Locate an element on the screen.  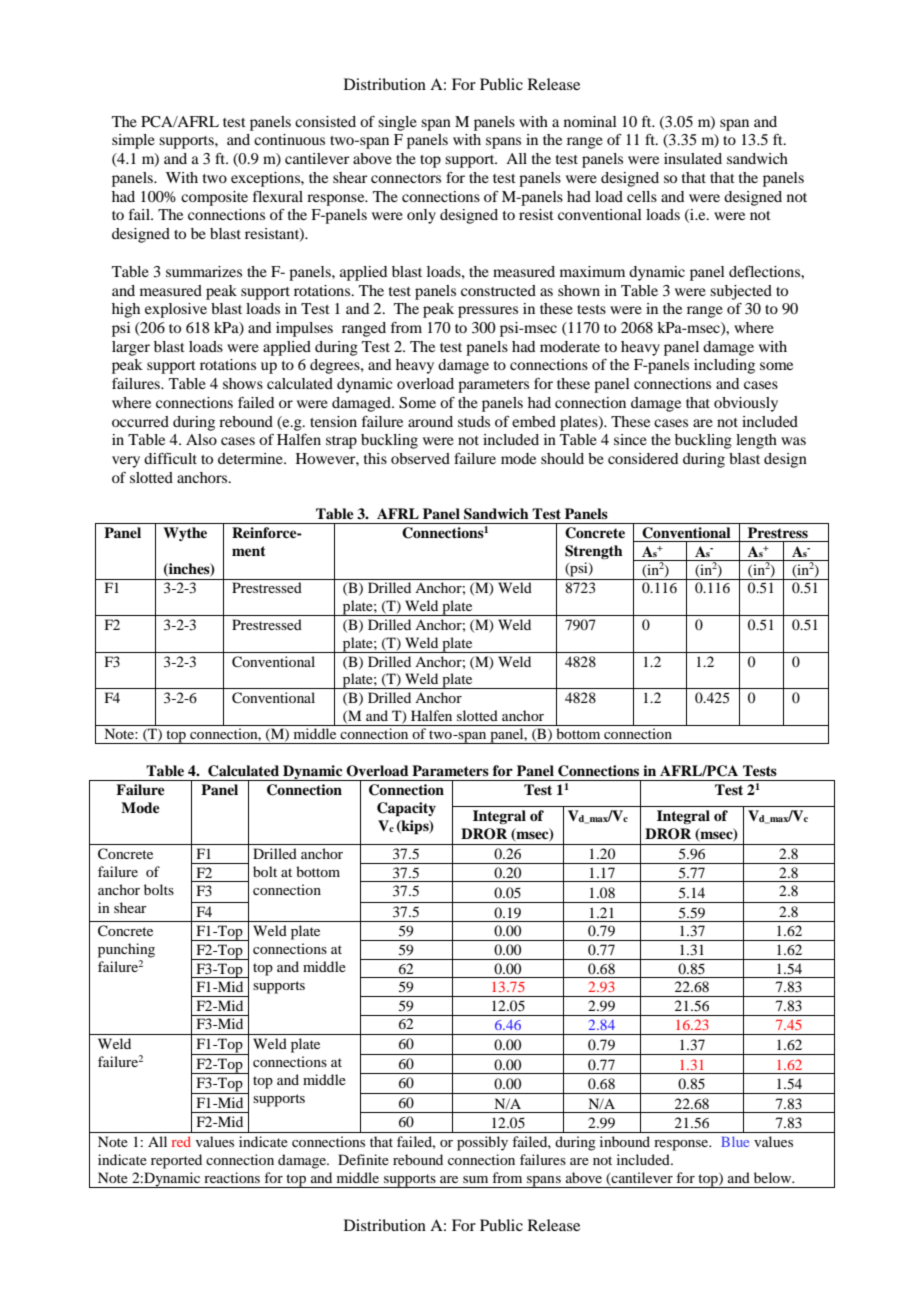
observed is located at coordinates (420, 458).
